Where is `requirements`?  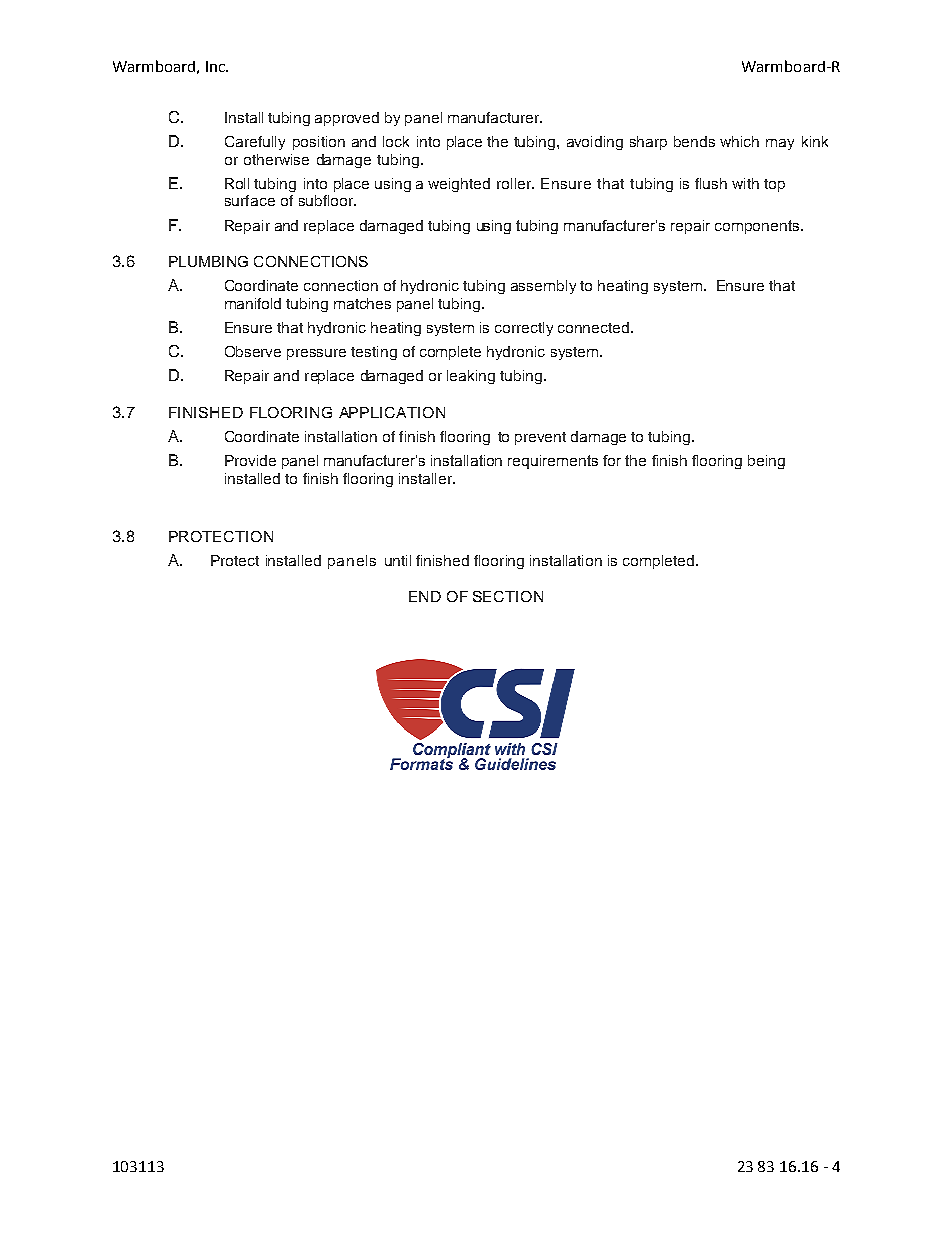 requirements is located at coordinates (553, 462).
